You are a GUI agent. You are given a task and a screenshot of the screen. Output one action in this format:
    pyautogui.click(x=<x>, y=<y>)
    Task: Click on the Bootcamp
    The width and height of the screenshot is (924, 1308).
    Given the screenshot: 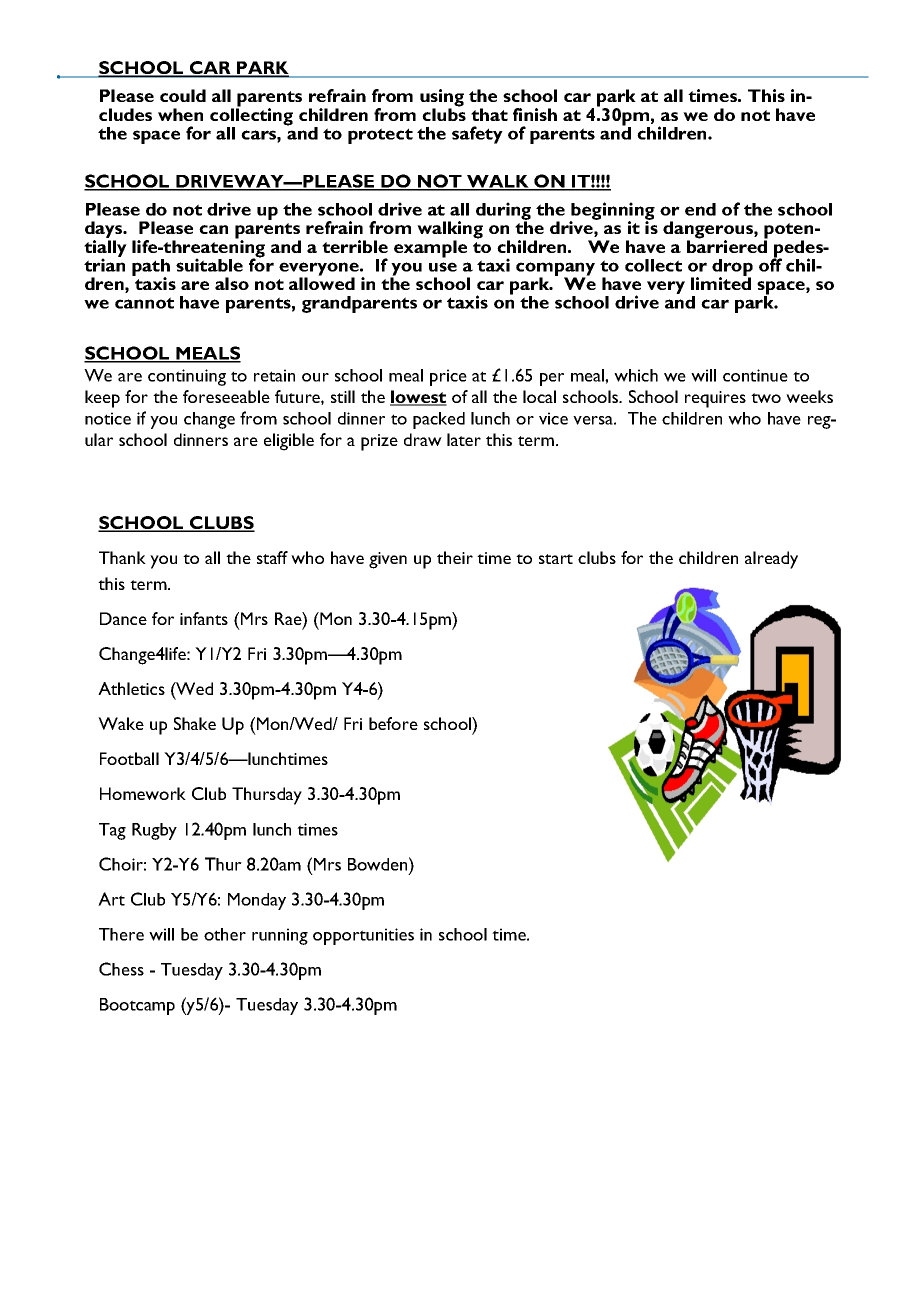 What is the action you would take?
    pyautogui.click(x=137, y=1006)
